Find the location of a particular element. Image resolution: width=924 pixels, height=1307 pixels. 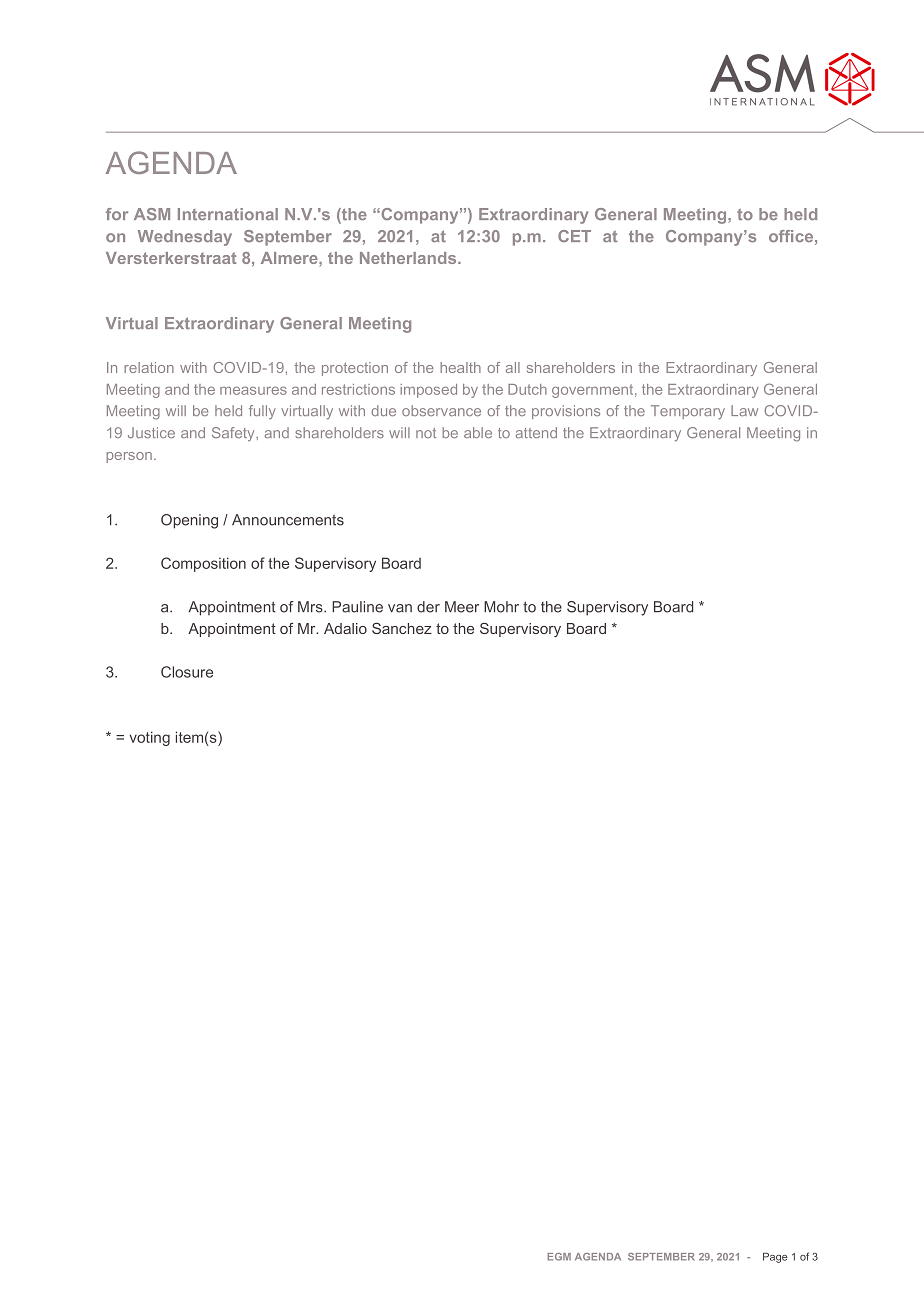

Netherlands is located at coordinates (409, 258).
